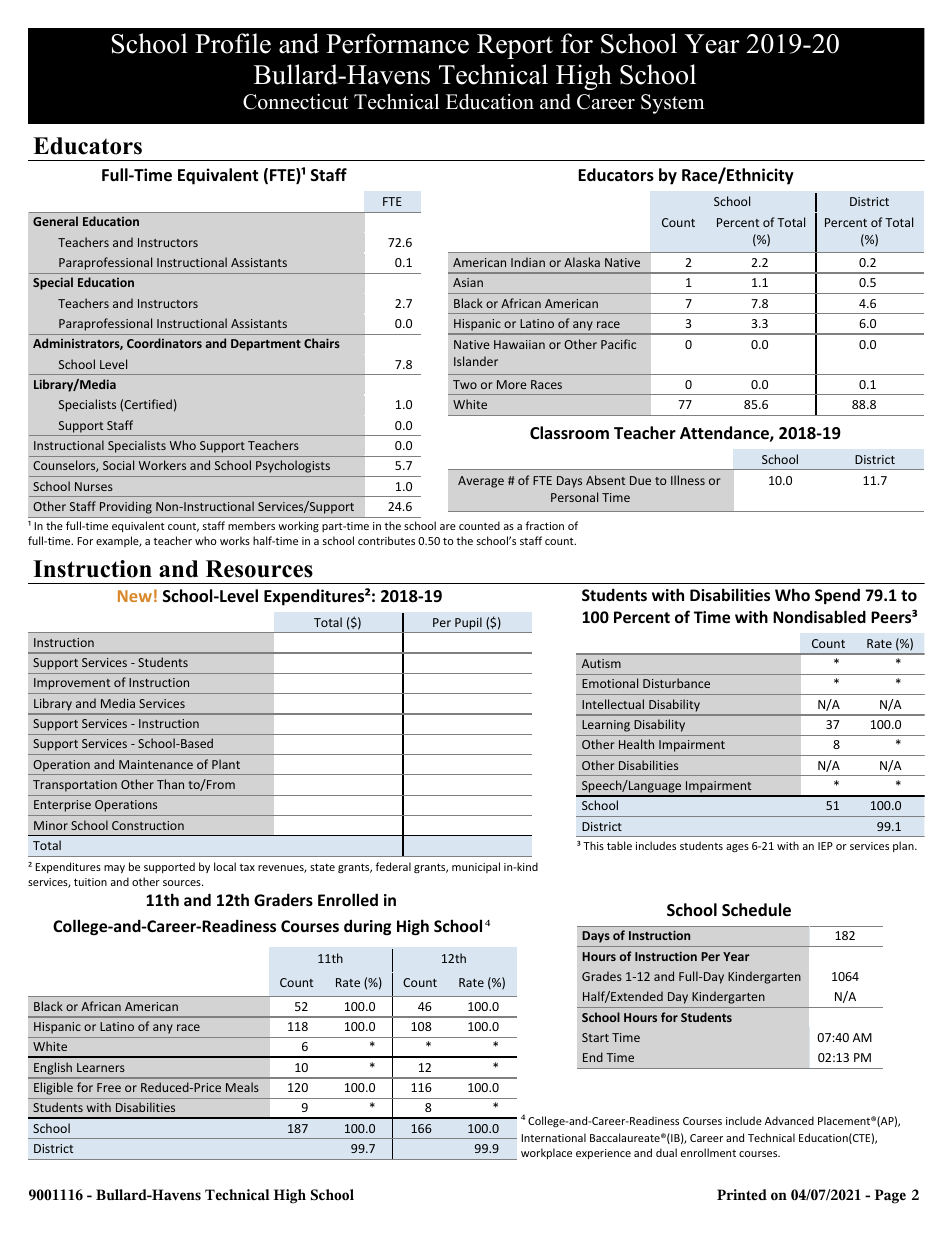 The height and width of the screenshot is (1233, 952). What do you see at coordinates (468, 623) in the screenshot?
I see `Pupil` at bounding box center [468, 623].
